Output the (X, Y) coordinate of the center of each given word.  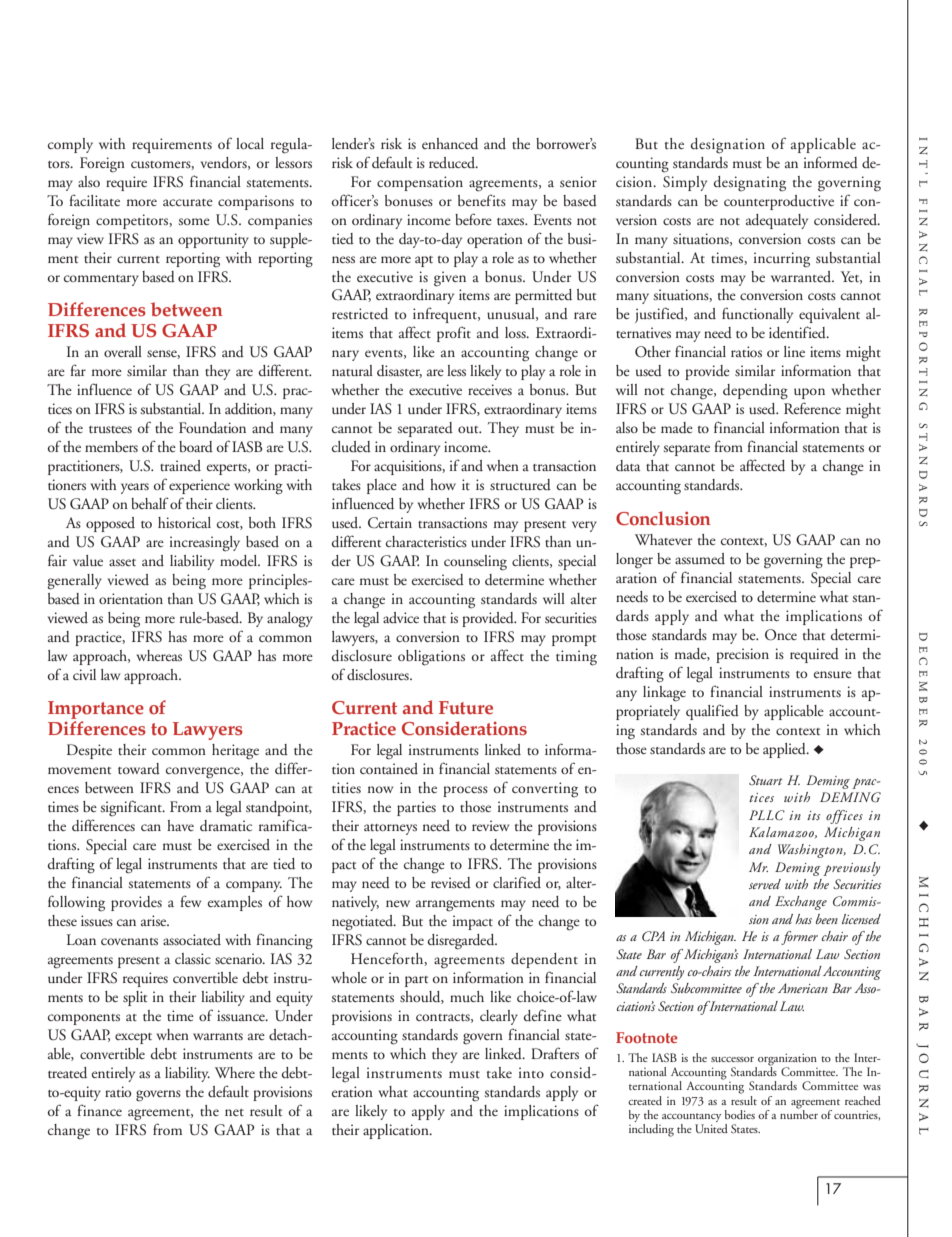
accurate (188, 202)
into (531, 1072)
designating (750, 184)
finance (99, 1110)
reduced (453, 162)
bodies (740, 1114)
